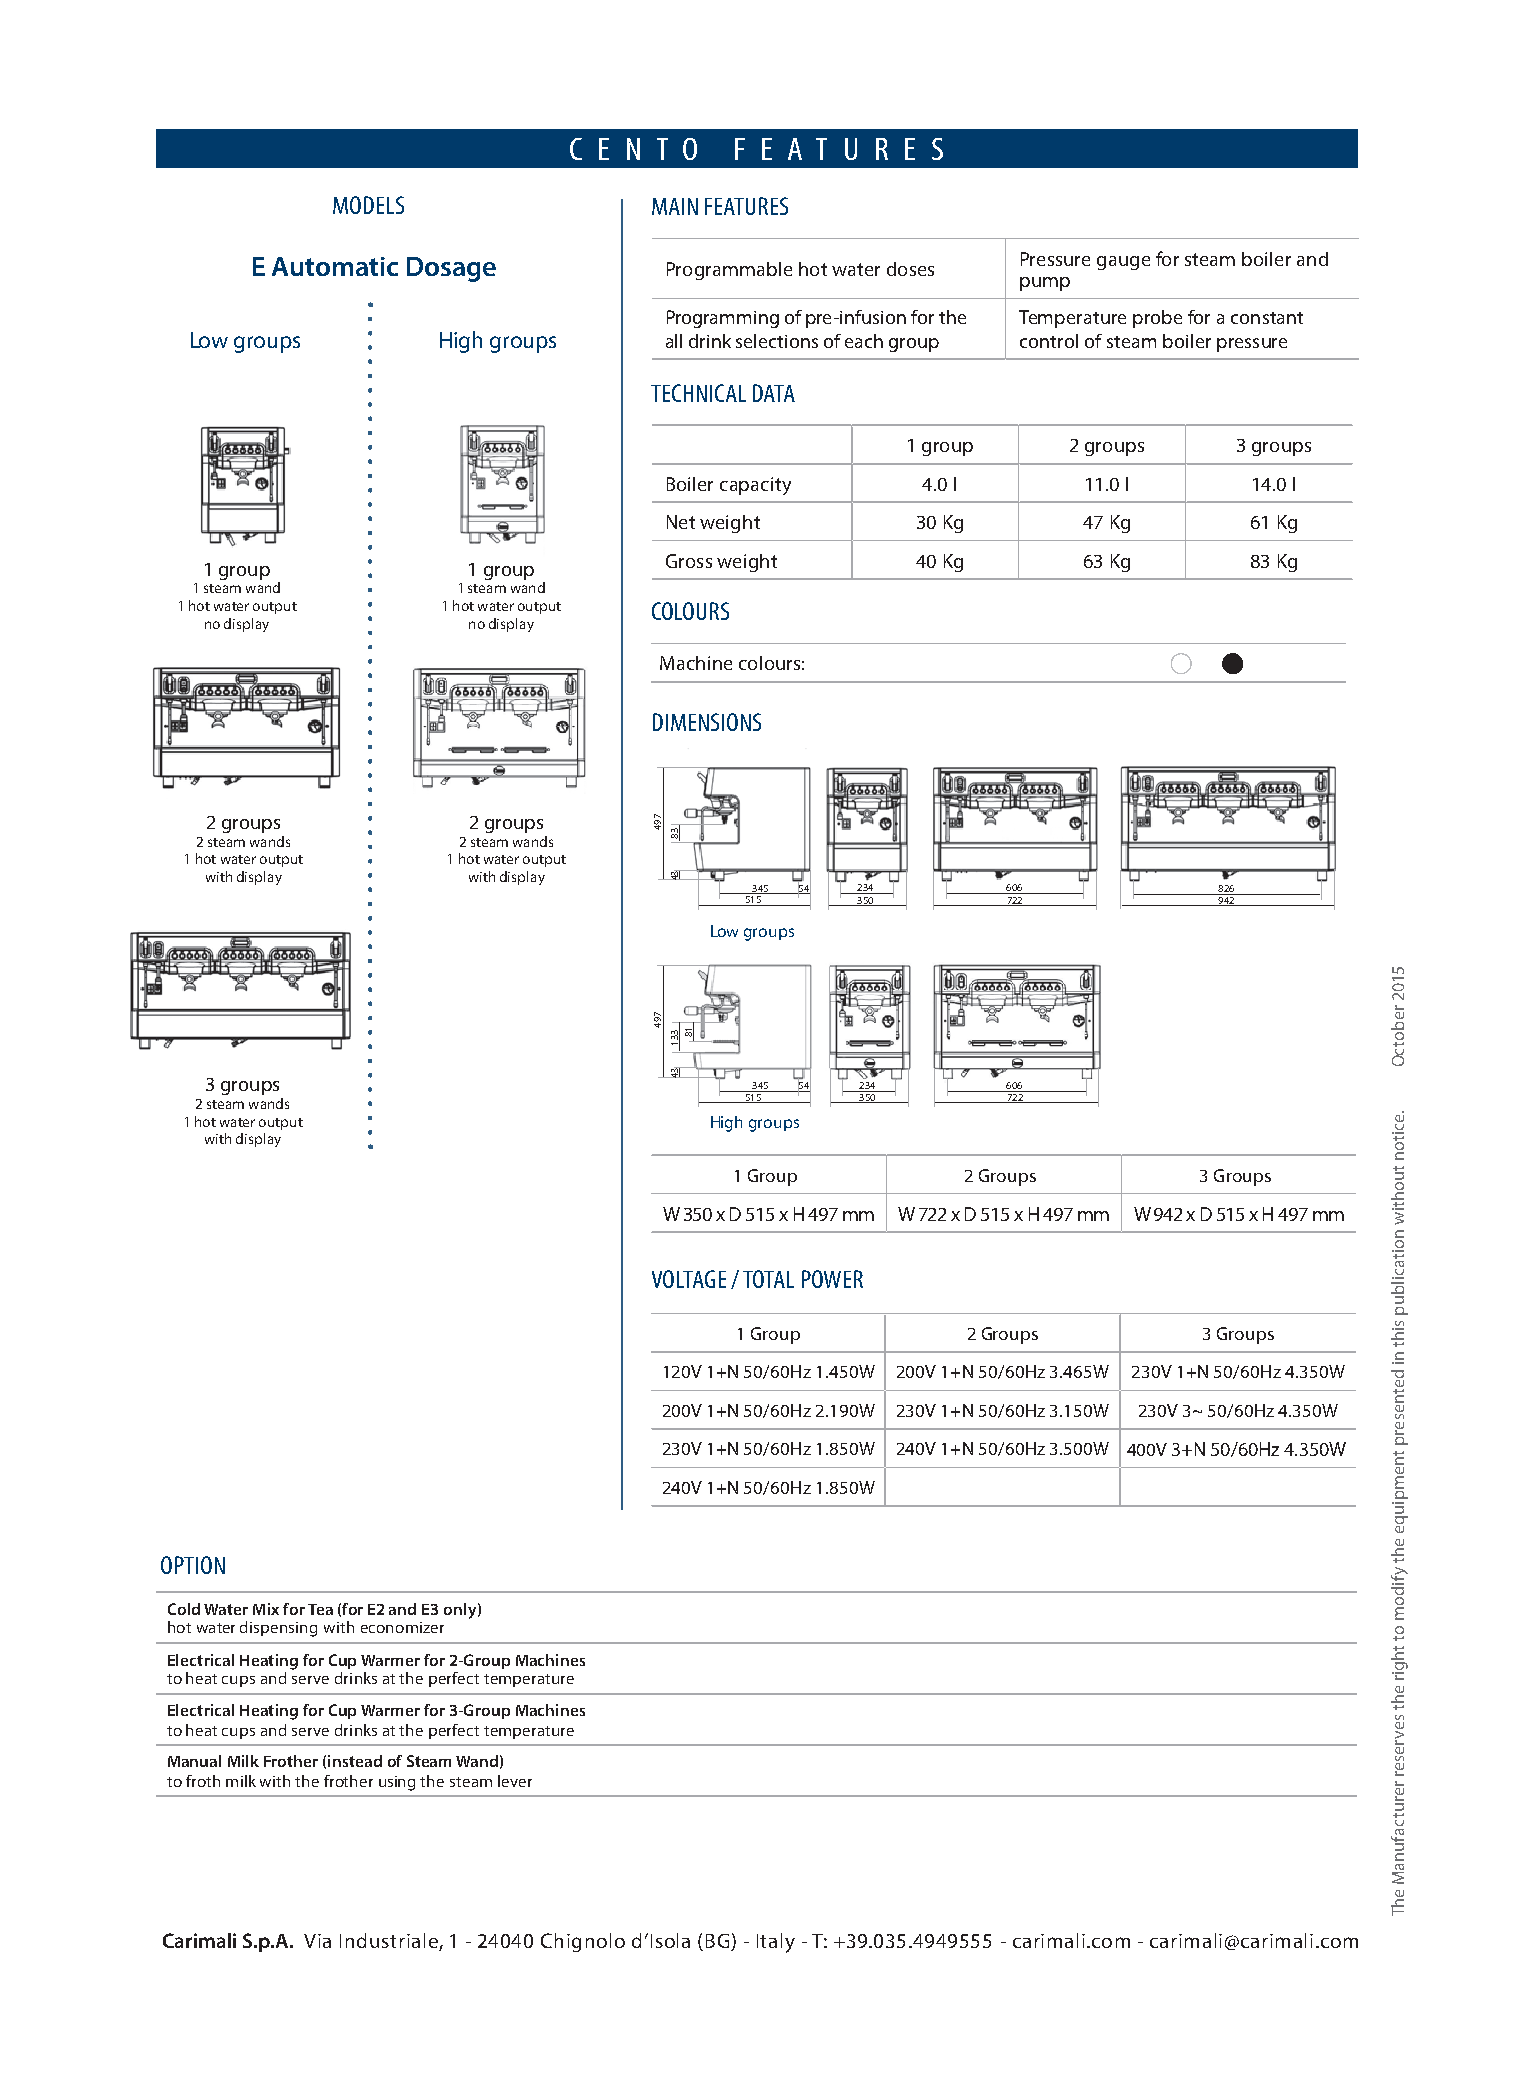  I want to click on Via, so click(317, 1941).
